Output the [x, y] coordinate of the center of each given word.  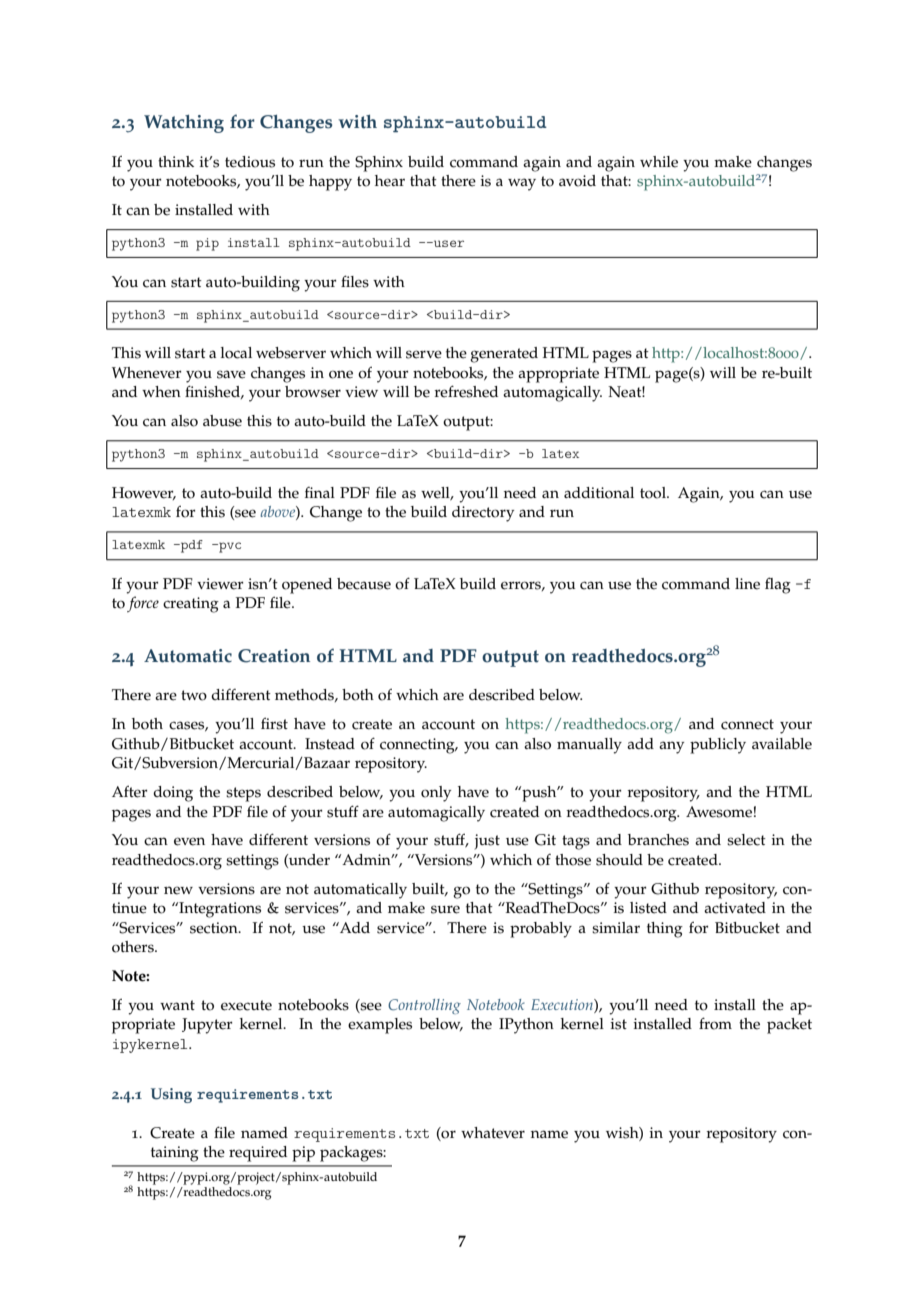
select [746, 840]
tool [654, 493]
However [144, 493]
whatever [493, 1133]
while [659, 162]
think [176, 161]
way [522, 184]
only [436, 794]
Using [171, 1095]
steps [243, 794]
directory [483, 514]
